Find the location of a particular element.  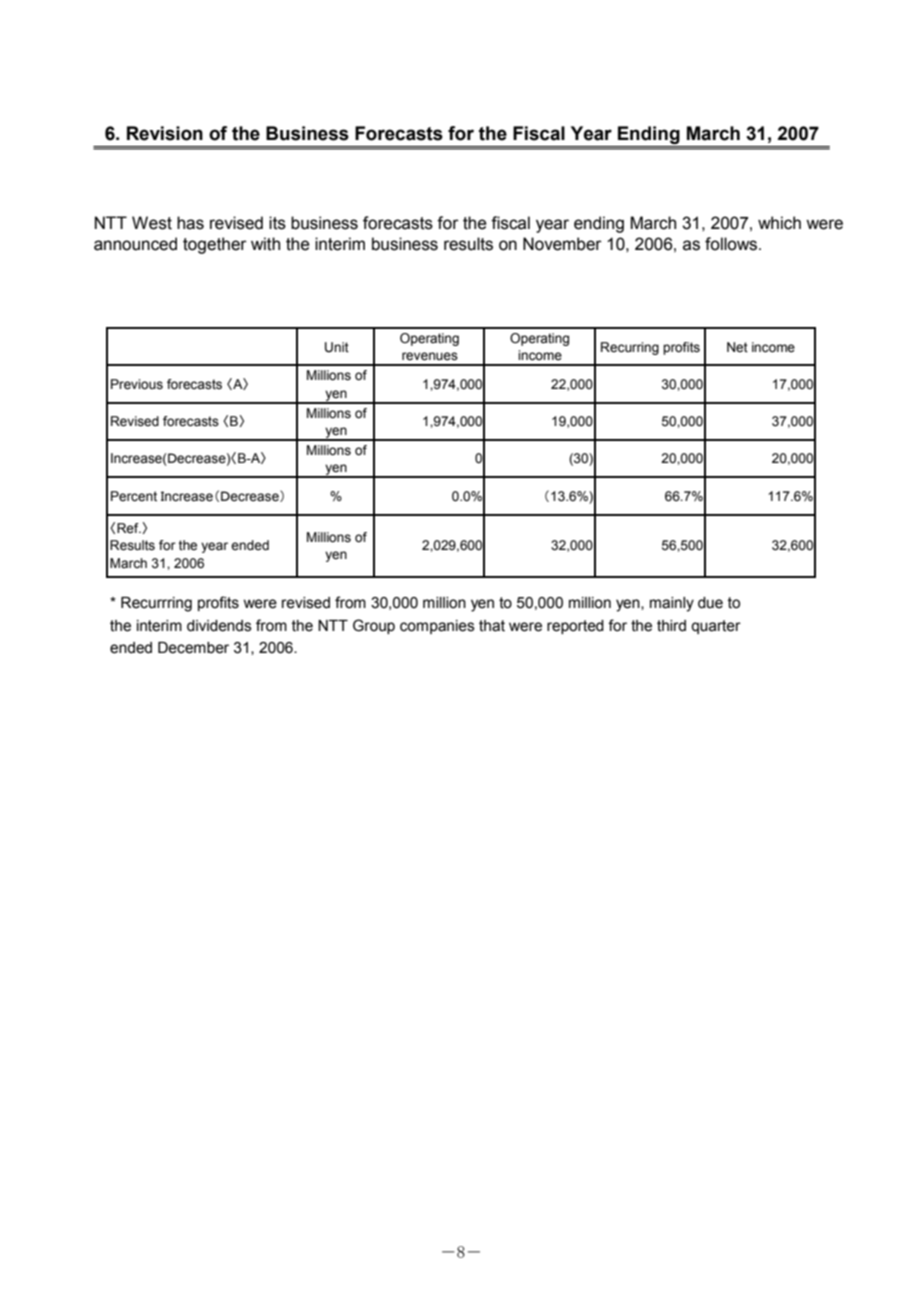

November is located at coordinates (562, 244).
